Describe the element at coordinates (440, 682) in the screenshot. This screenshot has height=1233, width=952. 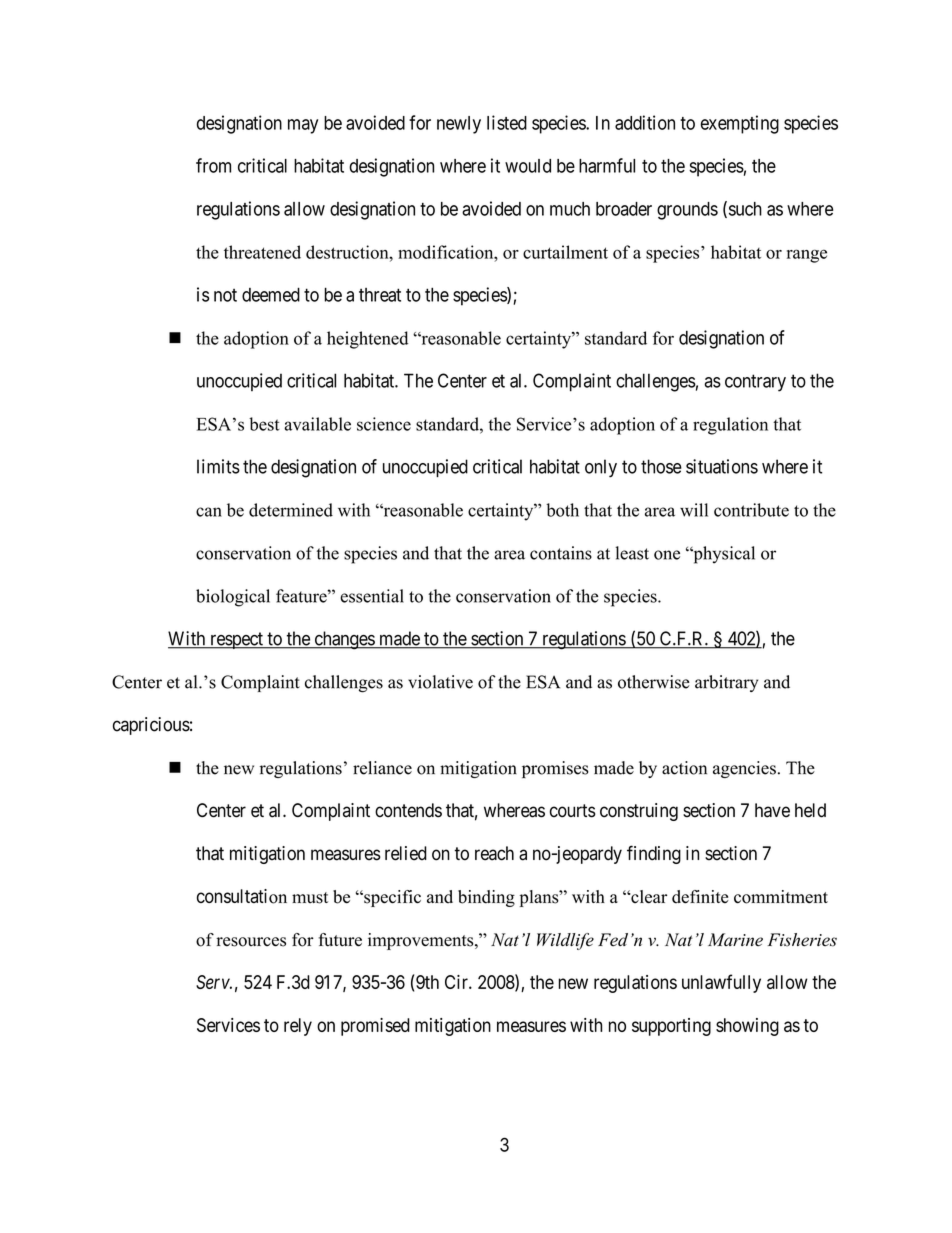
I see `violative` at that location.
